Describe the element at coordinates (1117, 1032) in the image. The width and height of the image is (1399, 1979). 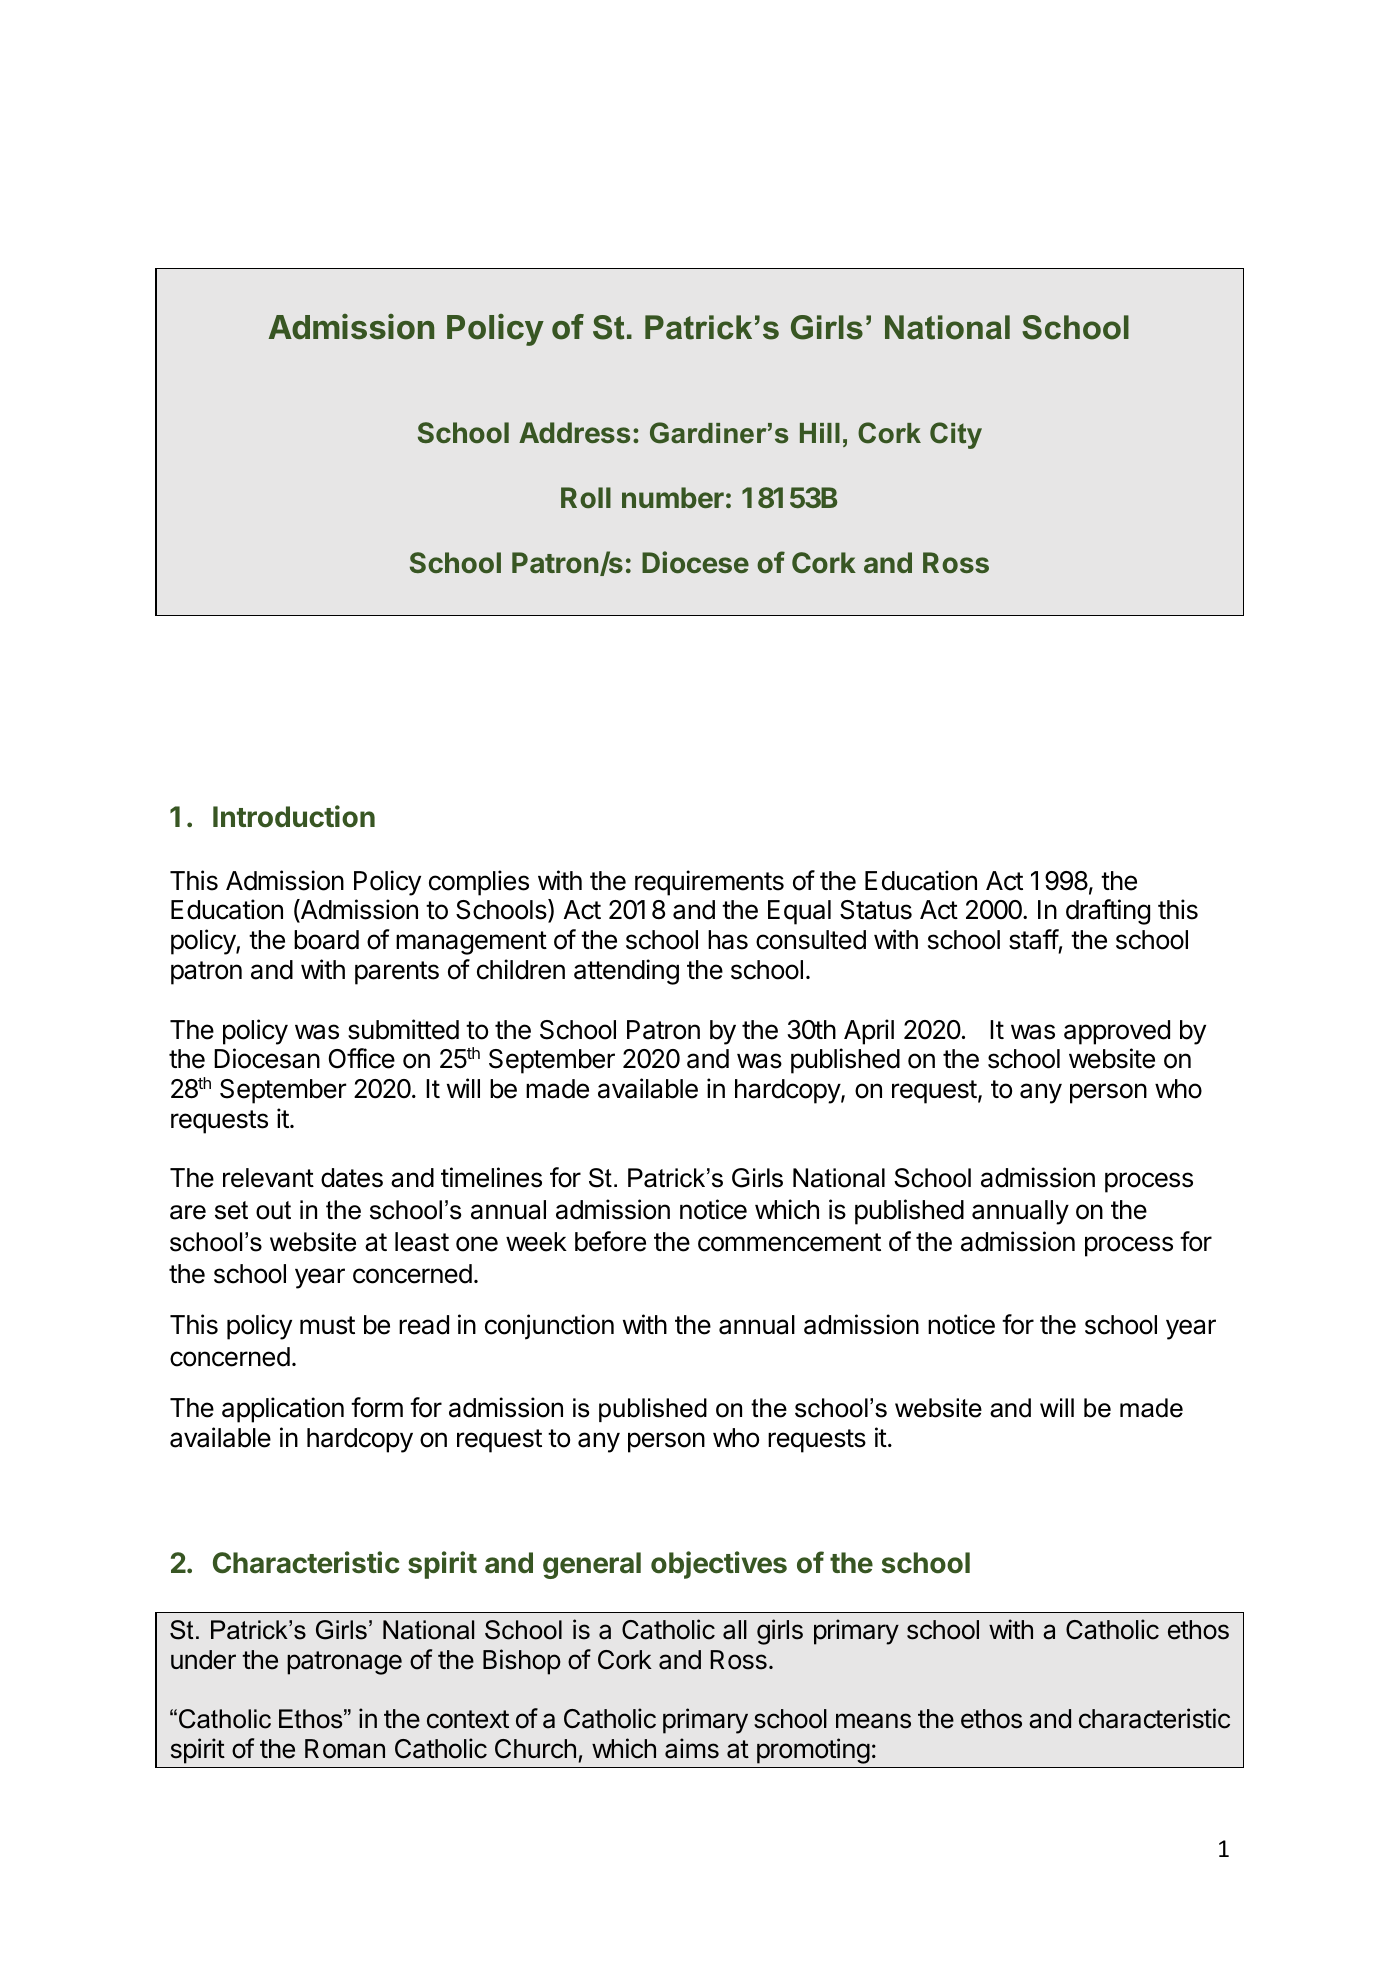
I see `approved` at that location.
